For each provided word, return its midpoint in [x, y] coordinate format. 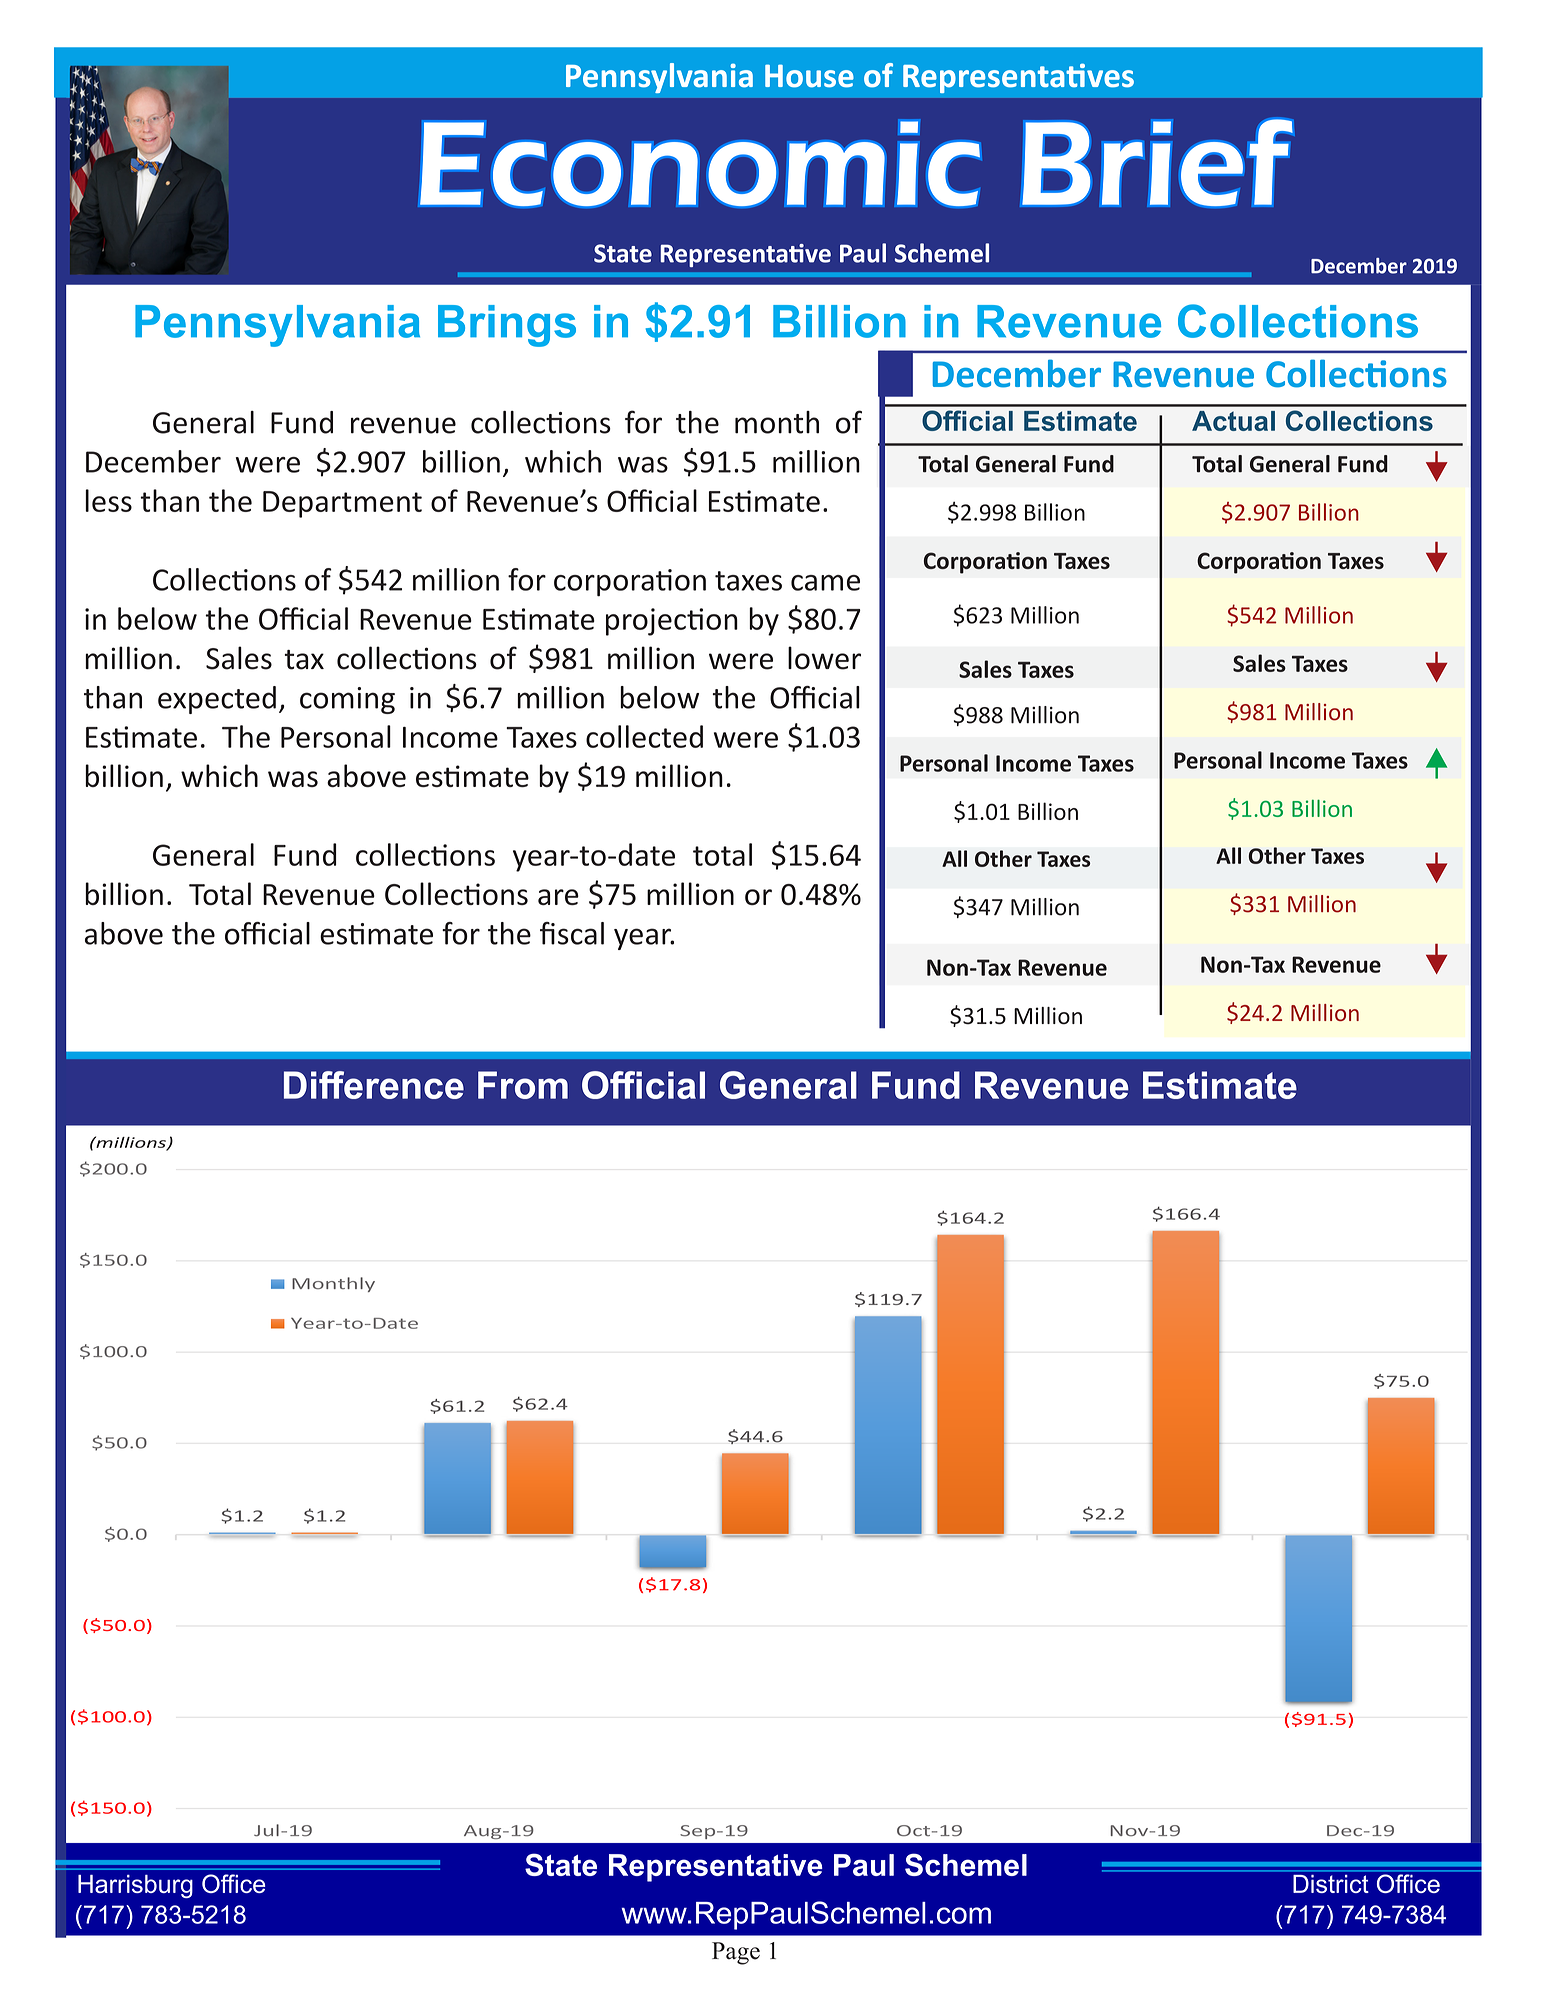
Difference [374, 1085]
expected [217, 700]
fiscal [572, 933]
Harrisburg [135, 1886]
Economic [700, 163]
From [523, 1085]
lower [824, 658]
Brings [507, 326]
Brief [1157, 162]
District [1330, 1884]
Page [736, 1953]
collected [644, 736]
